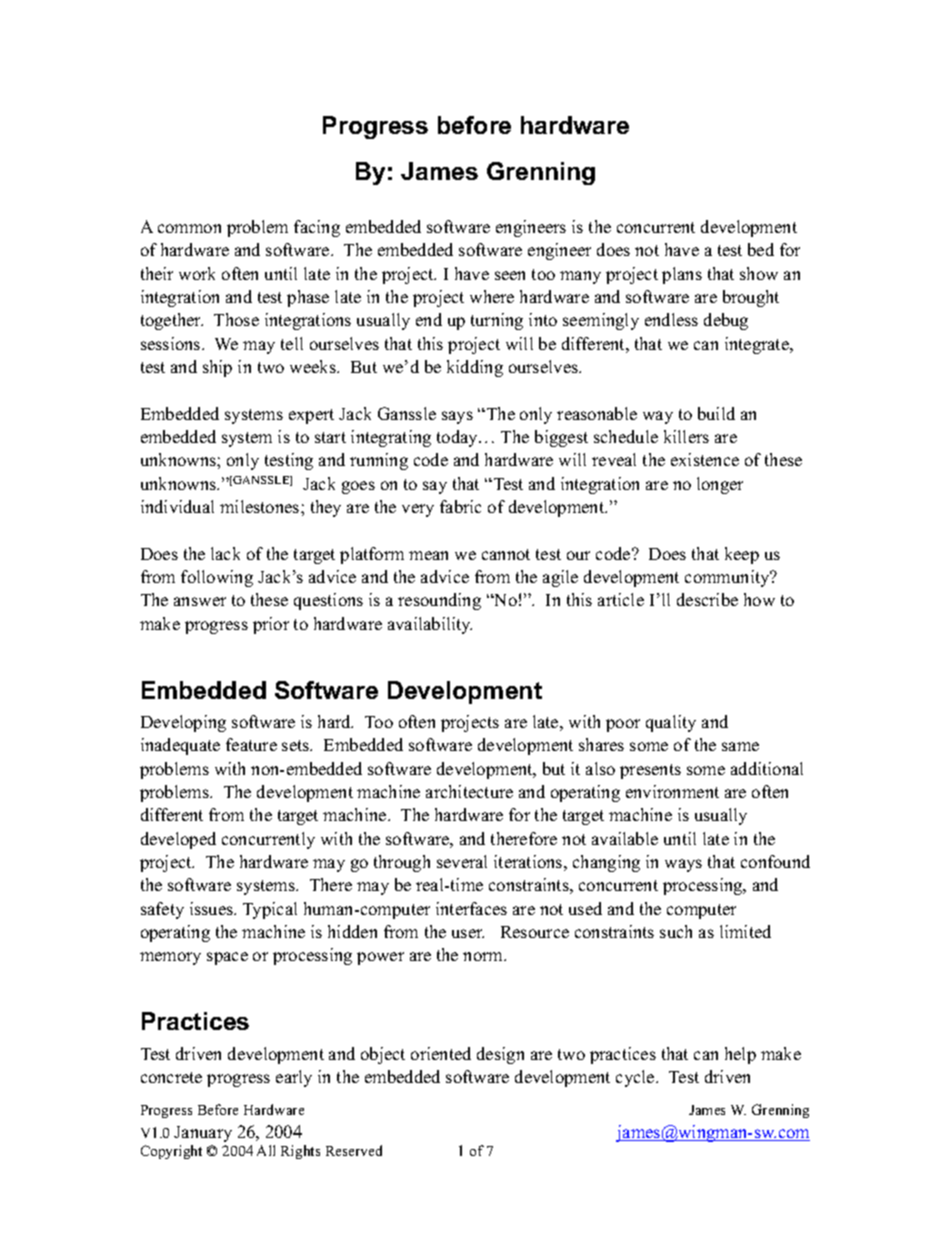 This screenshot has width=952, height=1233. Describe the element at coordinates (183, 723) in the screenshot. I see `Developing` at that location.
